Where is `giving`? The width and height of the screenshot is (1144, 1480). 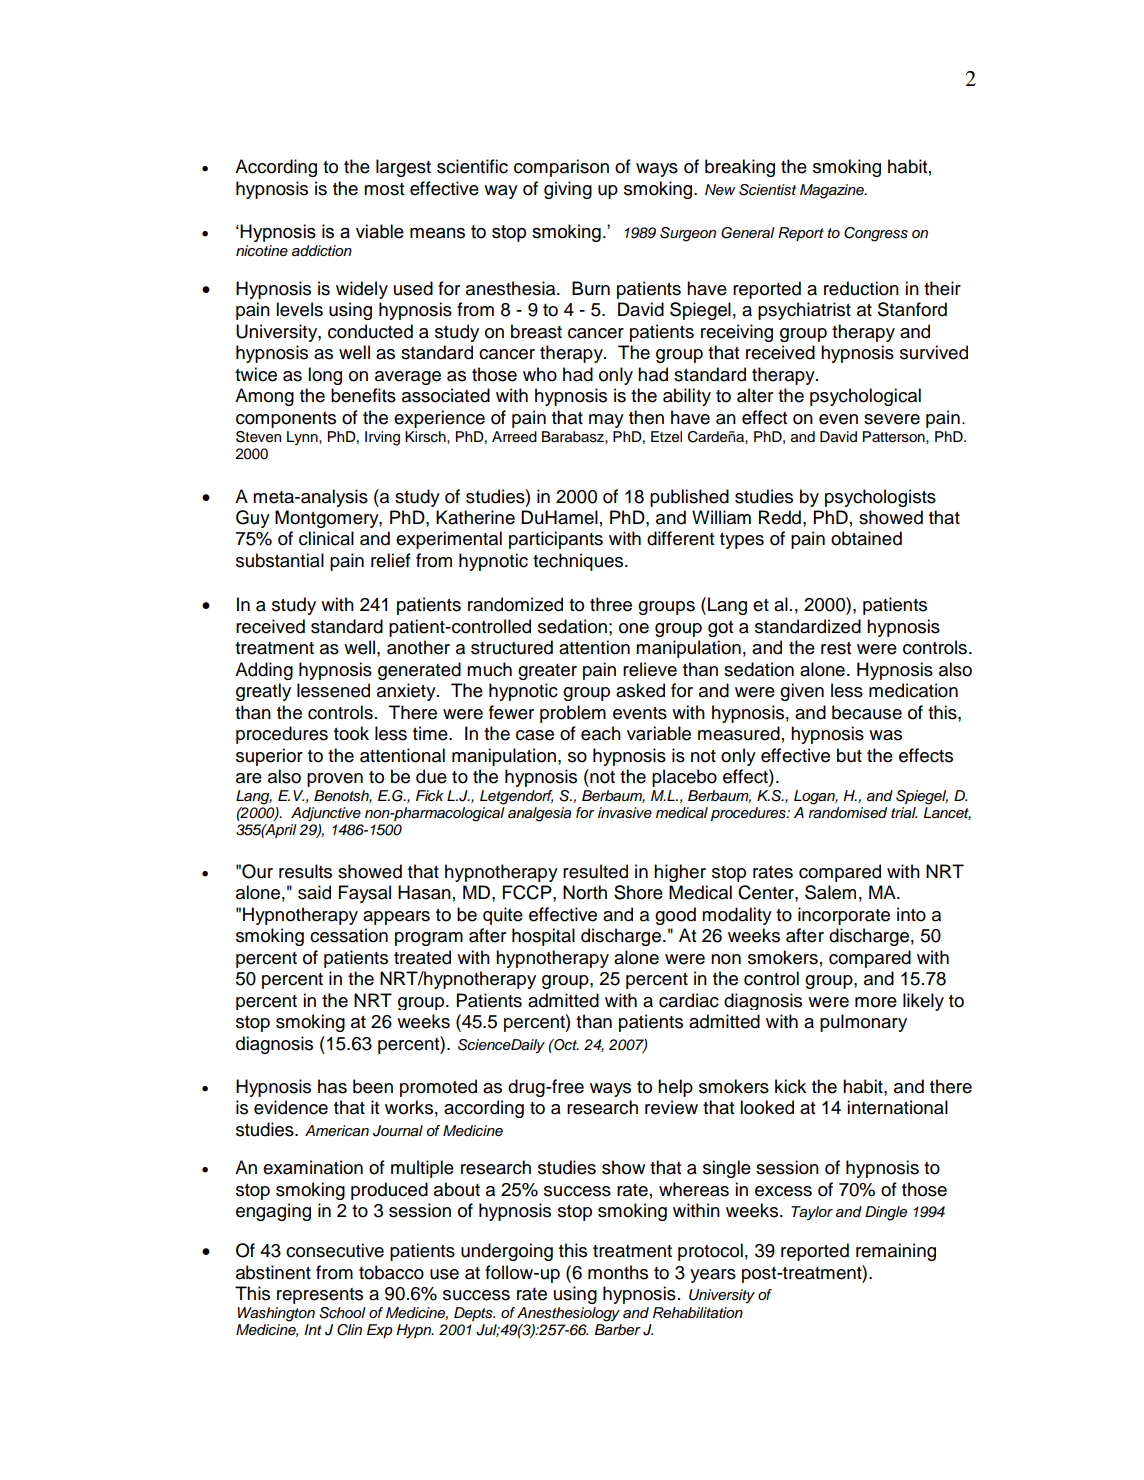
giving is located at coordinates (568, 190).
